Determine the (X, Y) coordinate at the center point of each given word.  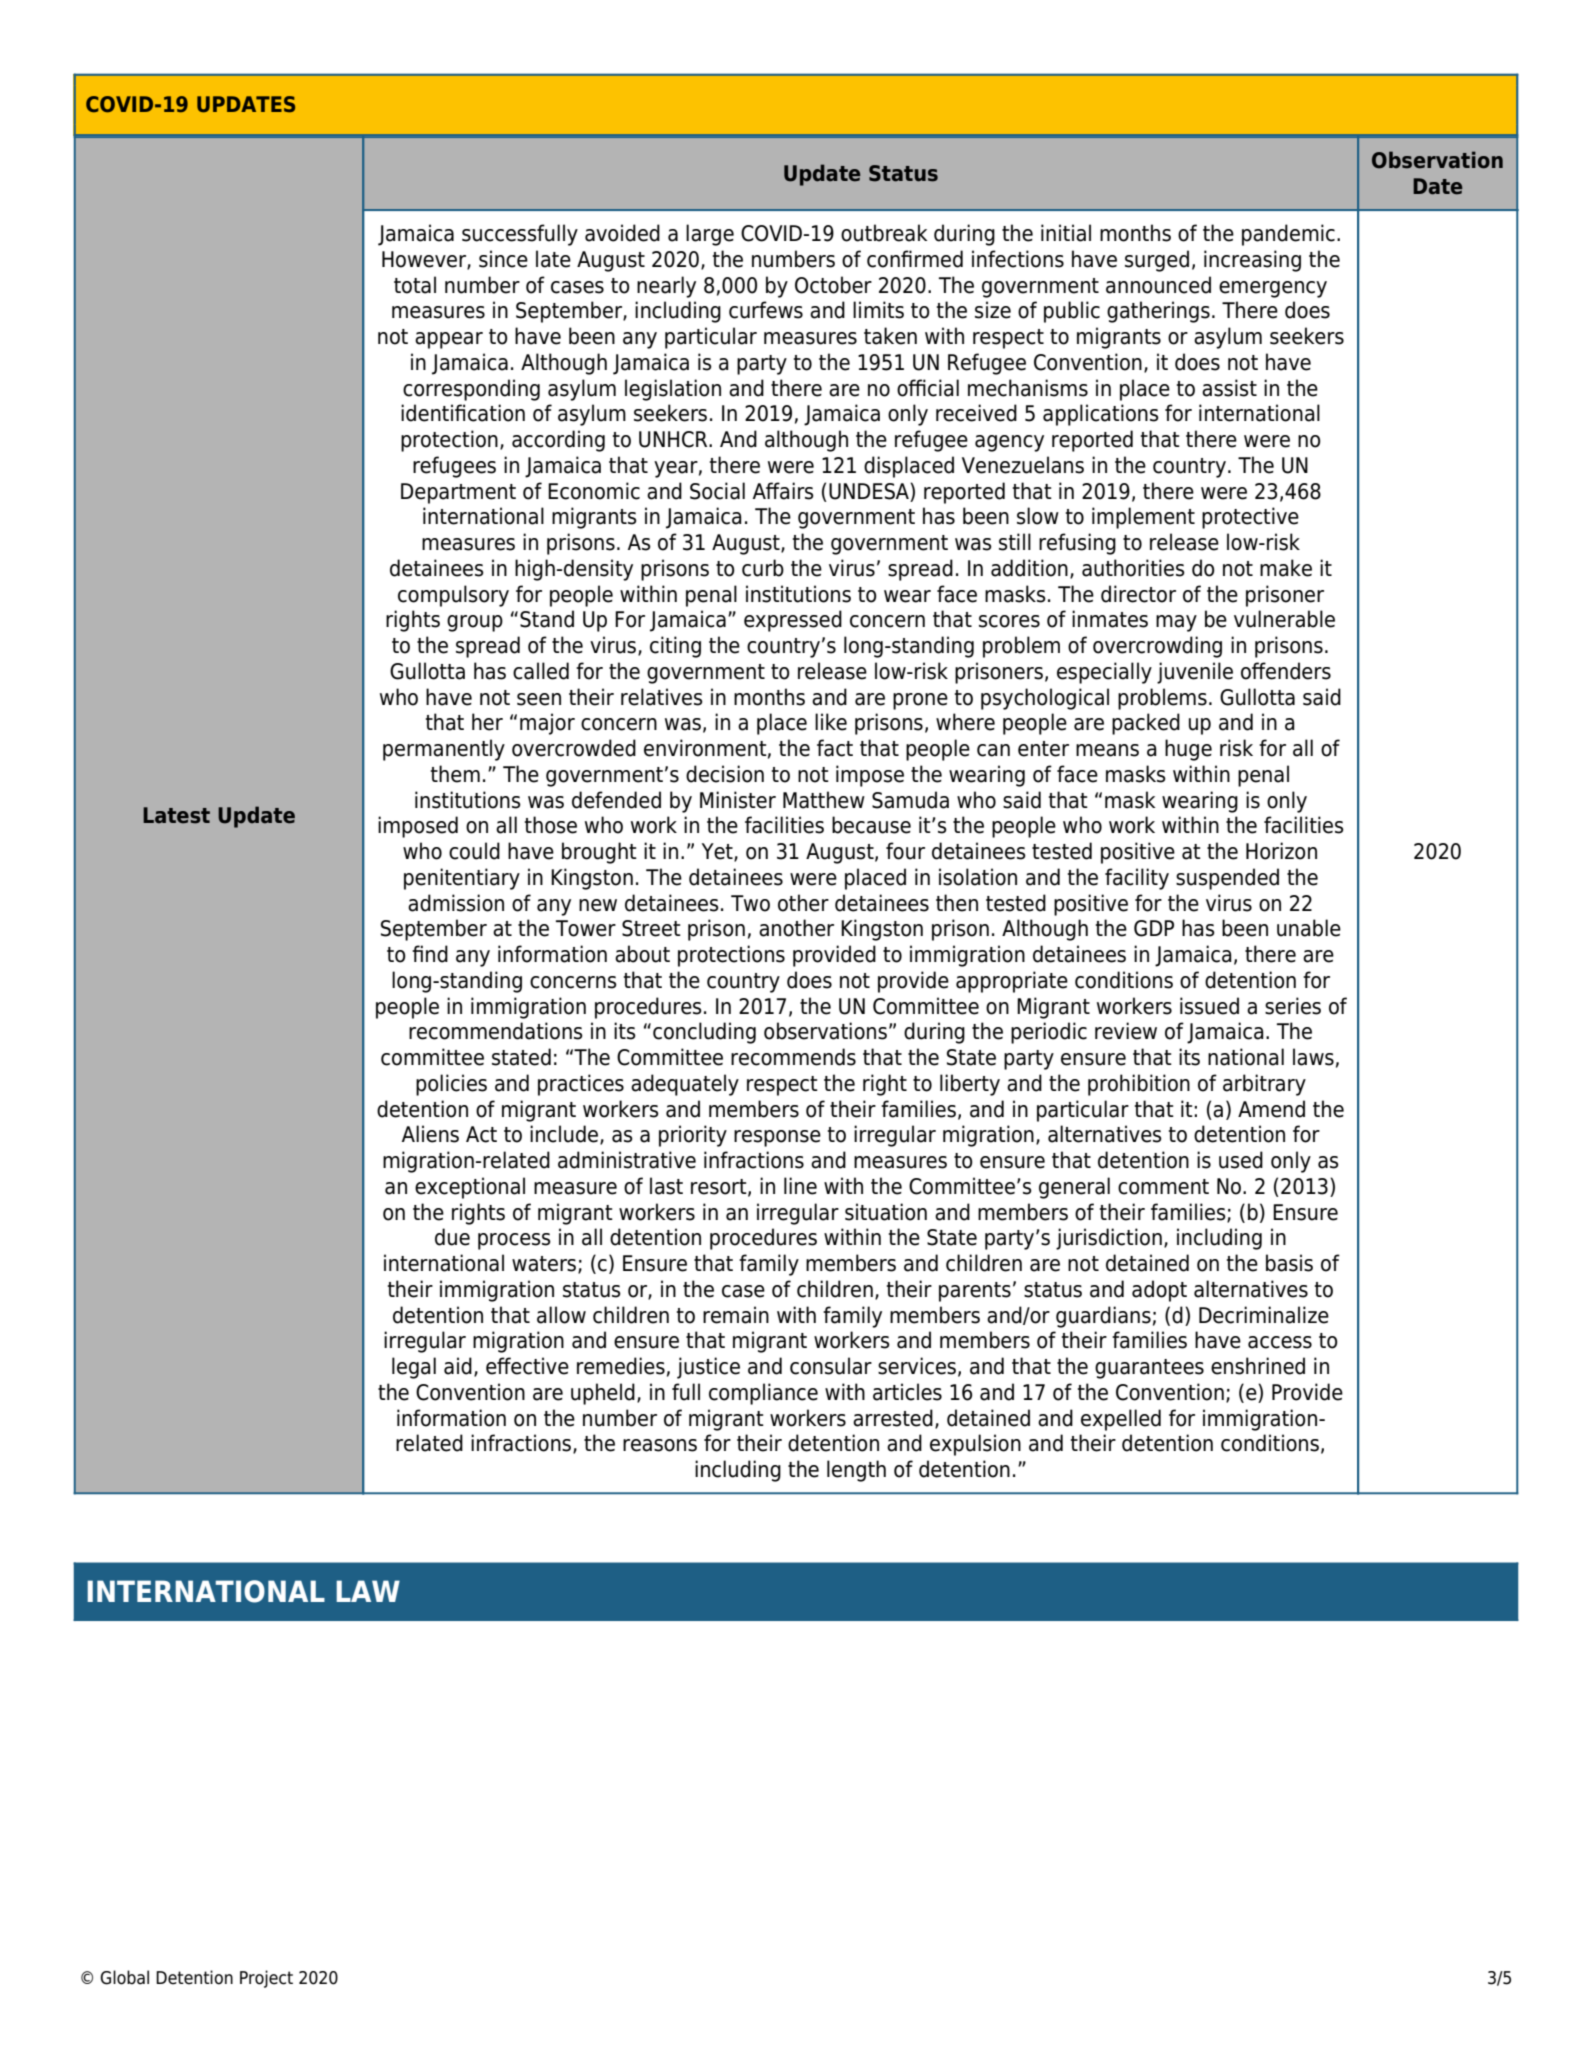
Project (266, 1979)
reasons (660, 1445)
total (415, 285)
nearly (666, 287)
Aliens (430, 1134)
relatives (662, 697)
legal (414, 1368)
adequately (685, 1085)
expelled (1121, 1420)
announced (1158, 285)
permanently (444, 750)
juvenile (1195, 673)
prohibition (1139, 1085)
